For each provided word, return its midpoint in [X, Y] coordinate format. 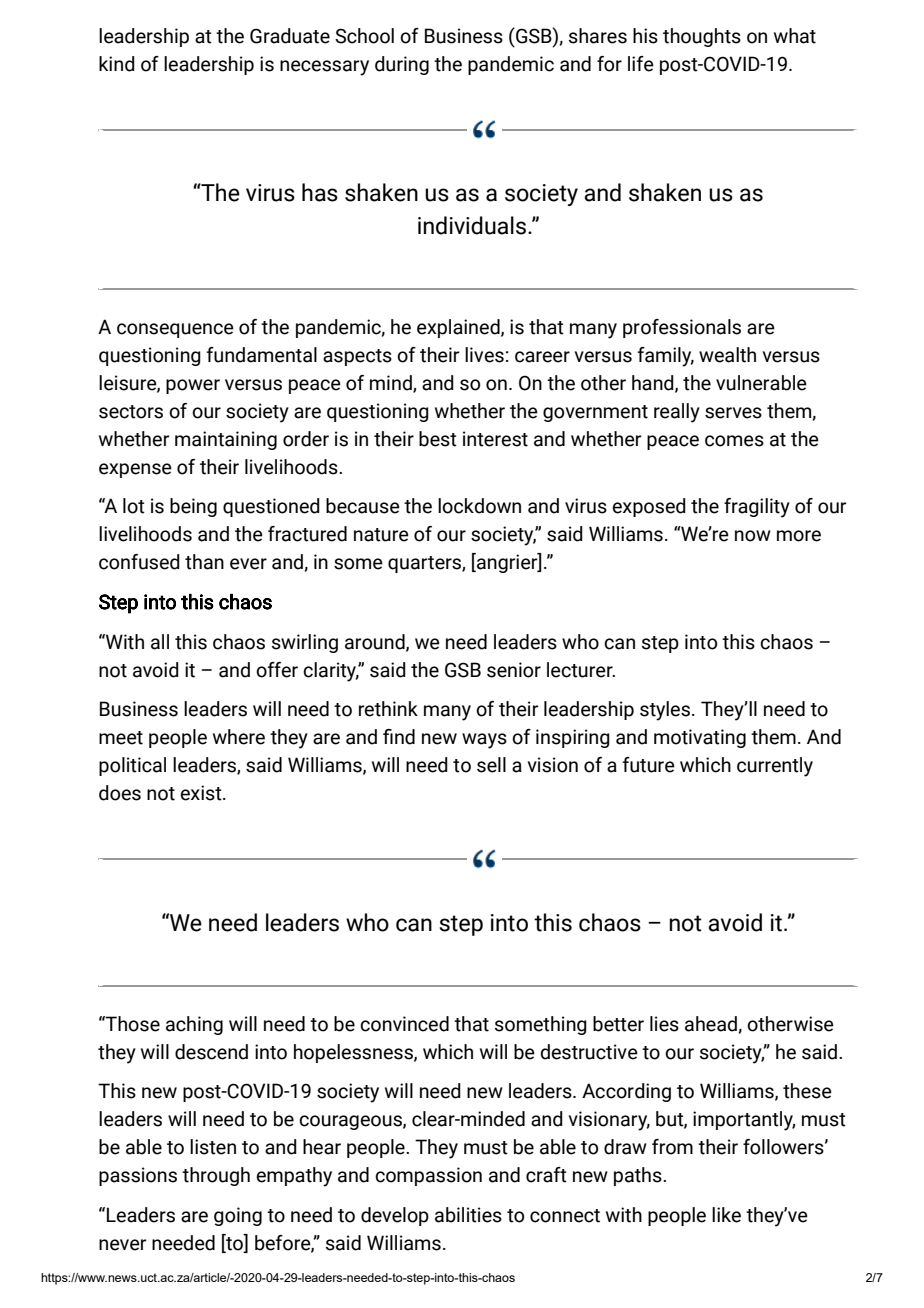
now [753, 536]
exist [202, 793]
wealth [727, 355]
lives [484, 355]
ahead [711, 1024]
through [216, 1176]
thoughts [702, 37]
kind [117, 64]
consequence [175, 330]
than [204, 562]
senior [514, 670]
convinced [404, 1024]
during [402, 65]
